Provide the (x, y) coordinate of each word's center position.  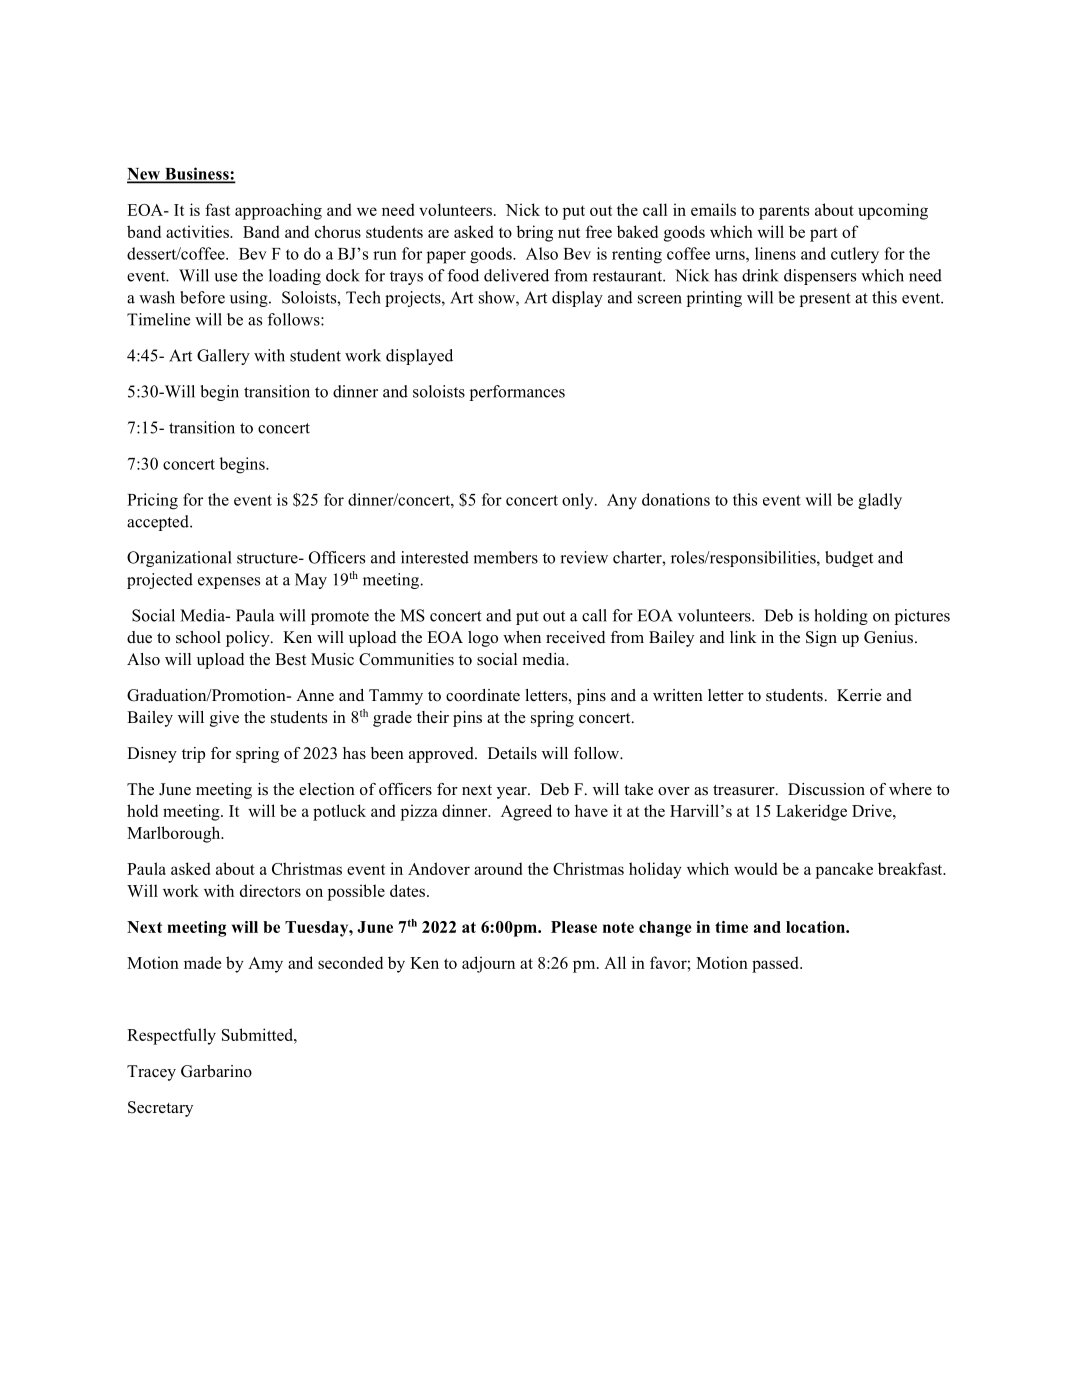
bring (535, 233)
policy (249, 639)
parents (784, 212)
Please (574, 927)
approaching (278, 211)
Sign (821, 639)
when (522, 637)
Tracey (151, 1073)
